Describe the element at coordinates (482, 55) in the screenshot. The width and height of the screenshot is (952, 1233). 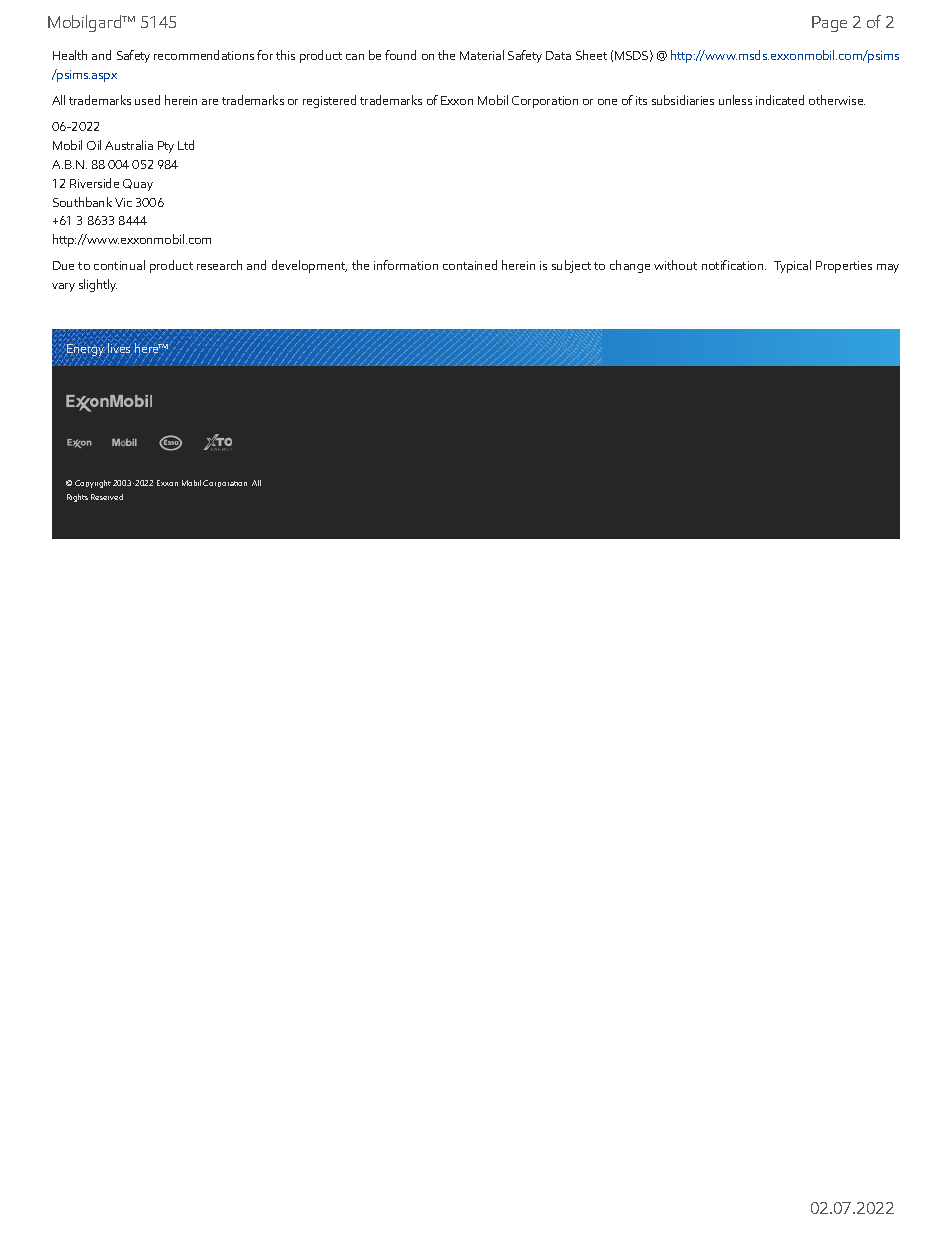
I see `Material` at that location.
